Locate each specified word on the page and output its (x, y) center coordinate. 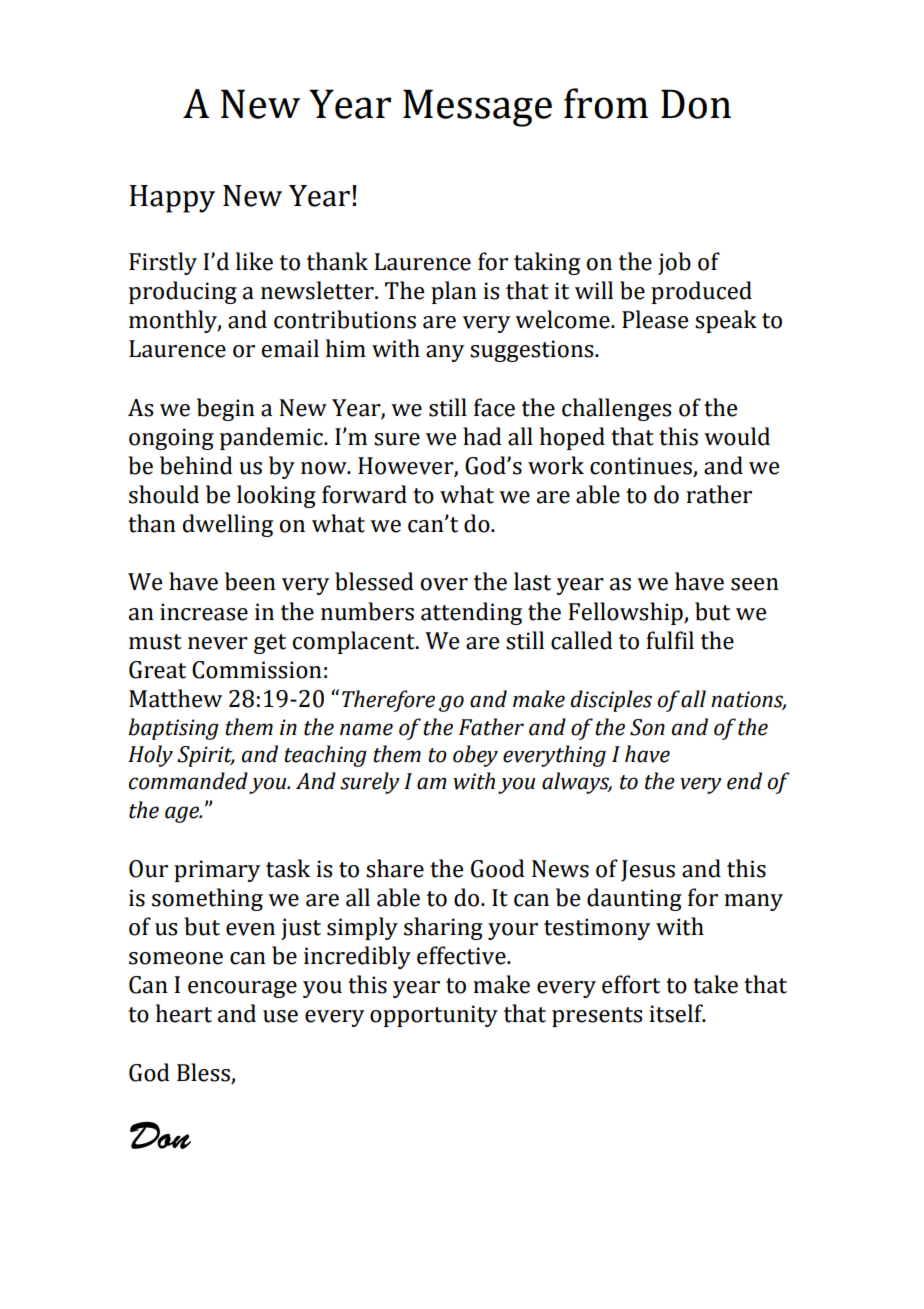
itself (677, 1013)
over (444, 584)
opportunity (434, 1016)
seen (755, 584)
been (250, 581)
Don (696, 104)
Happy (172, 199)
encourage (242, 989)
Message (477, 108)
